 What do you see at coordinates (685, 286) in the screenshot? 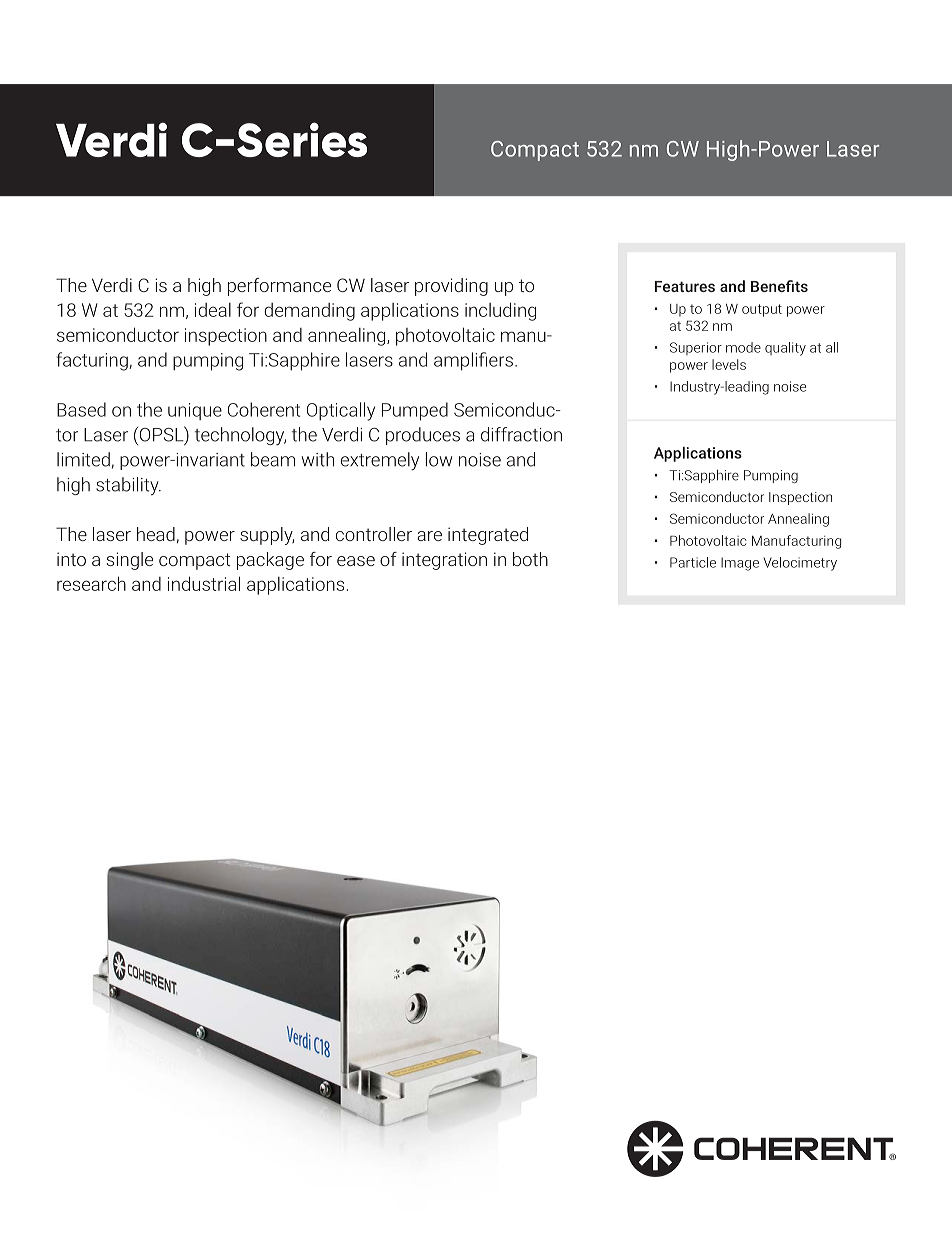
I see `Features` at bounding box center [685, 286].
